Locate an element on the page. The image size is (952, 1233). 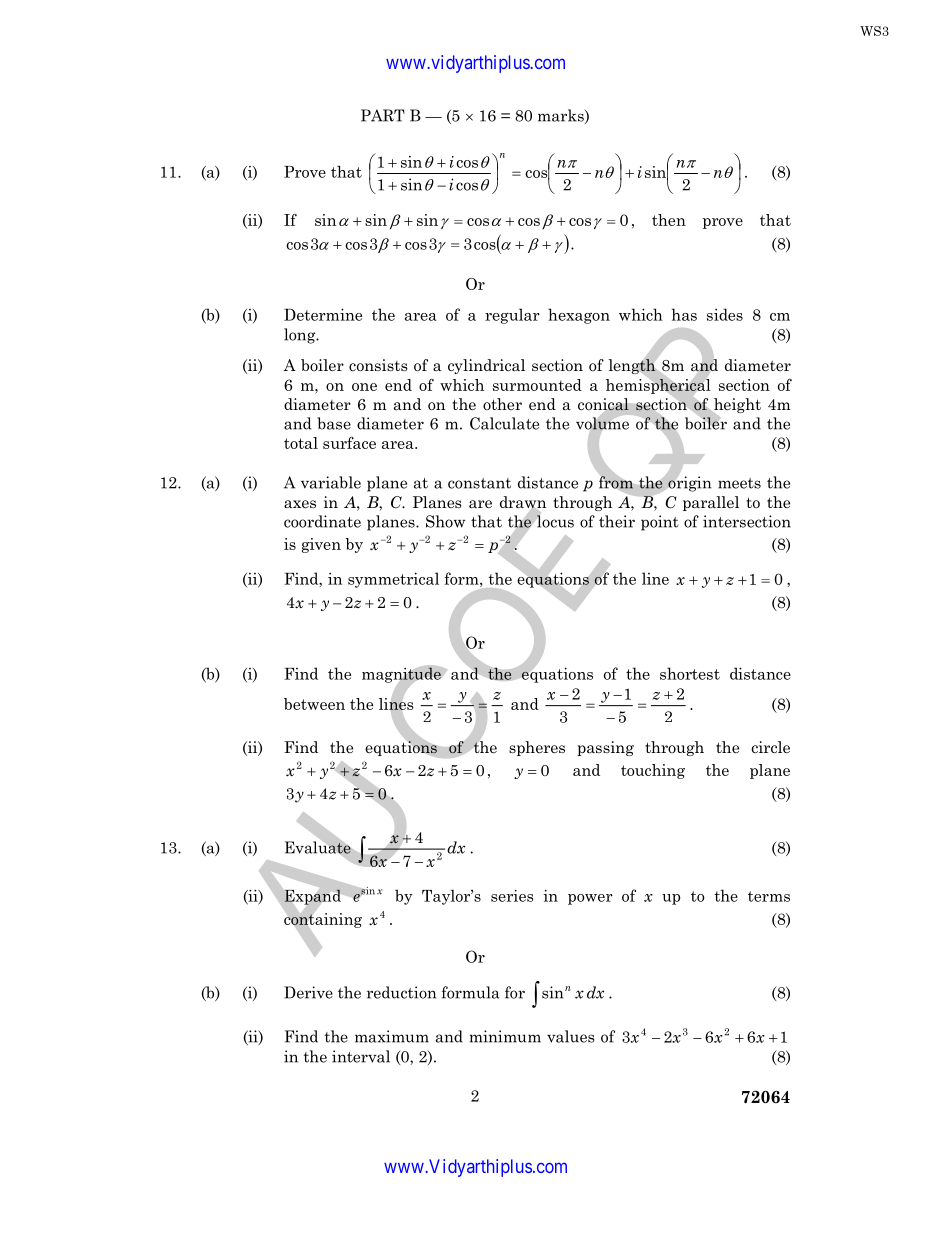
interval is located at coordinates (361, 1056).
